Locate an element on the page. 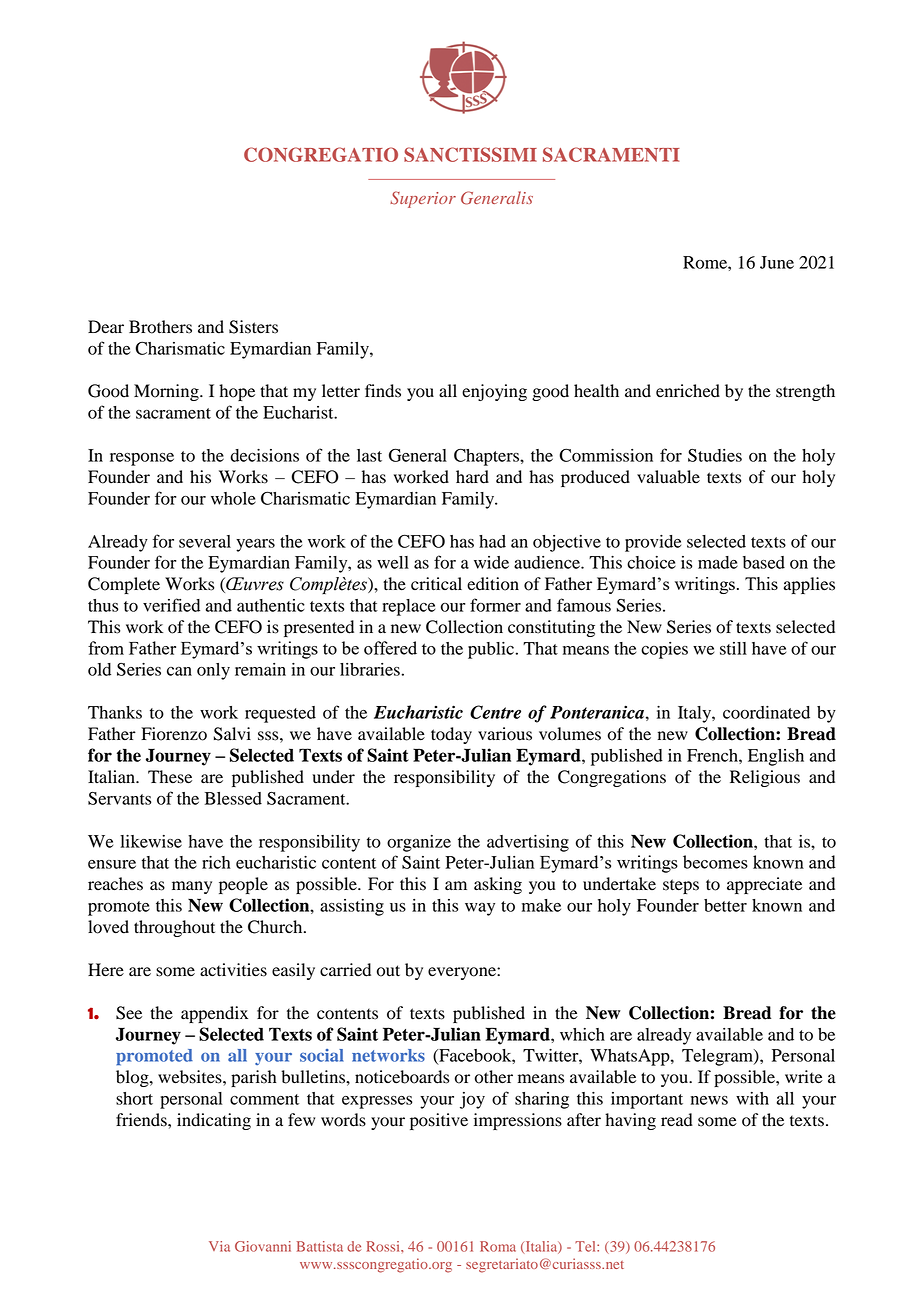 The height and width of the document is (1308, 924). Superior is located at coordinates (423, 199).
